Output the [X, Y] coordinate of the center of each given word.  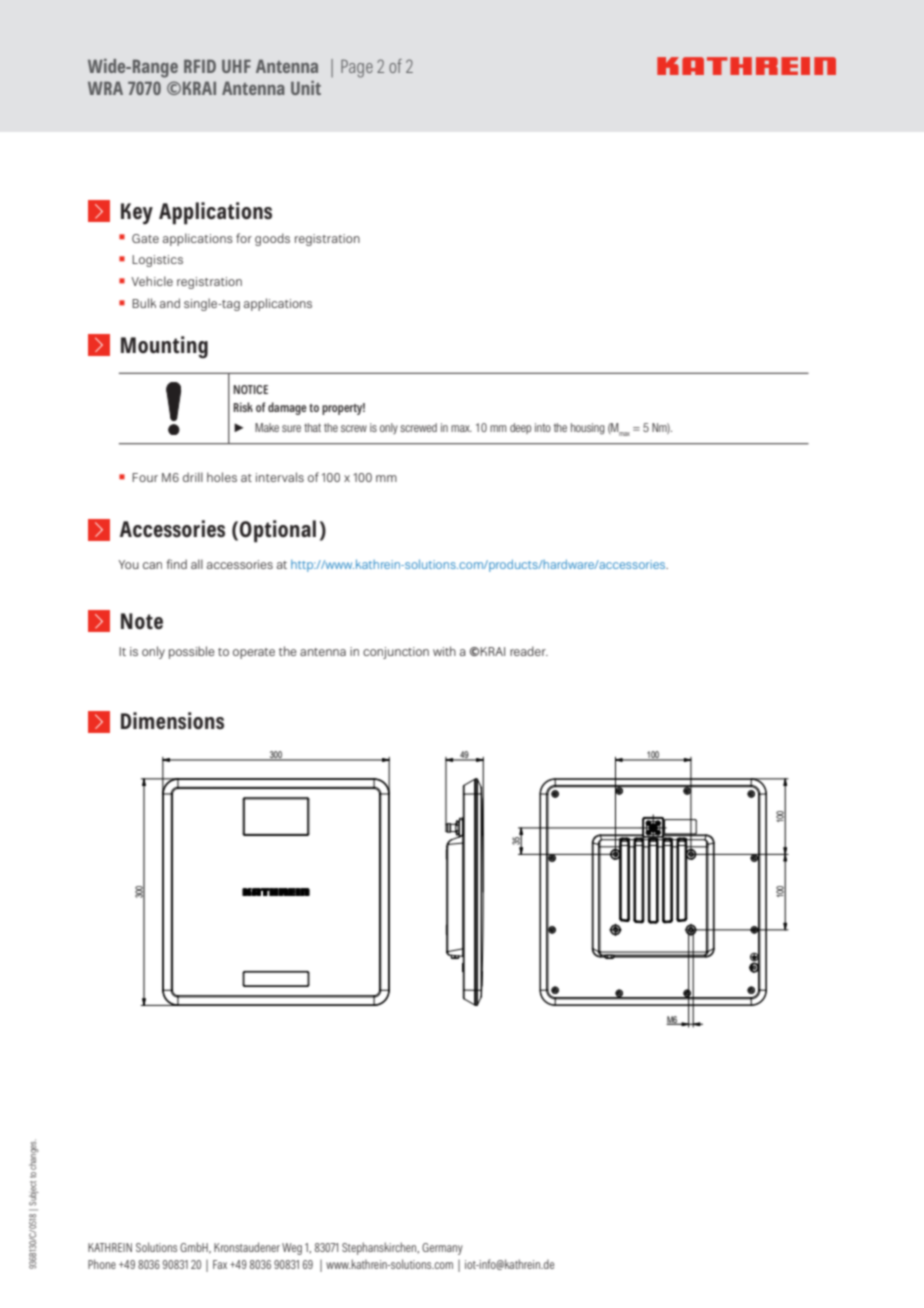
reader [529, 651]
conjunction [396, 653]
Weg [292, 1249]
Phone [102, 1264]
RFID [200, 66]
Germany [442, 1249]
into [543, 427]
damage [287, 408]
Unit [306, 88]
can [152, 565]
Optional [278, 531]
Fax [220, 1264]
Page [357, 69]
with [444, 651]
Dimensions [172, 720]
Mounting [164, 347]
